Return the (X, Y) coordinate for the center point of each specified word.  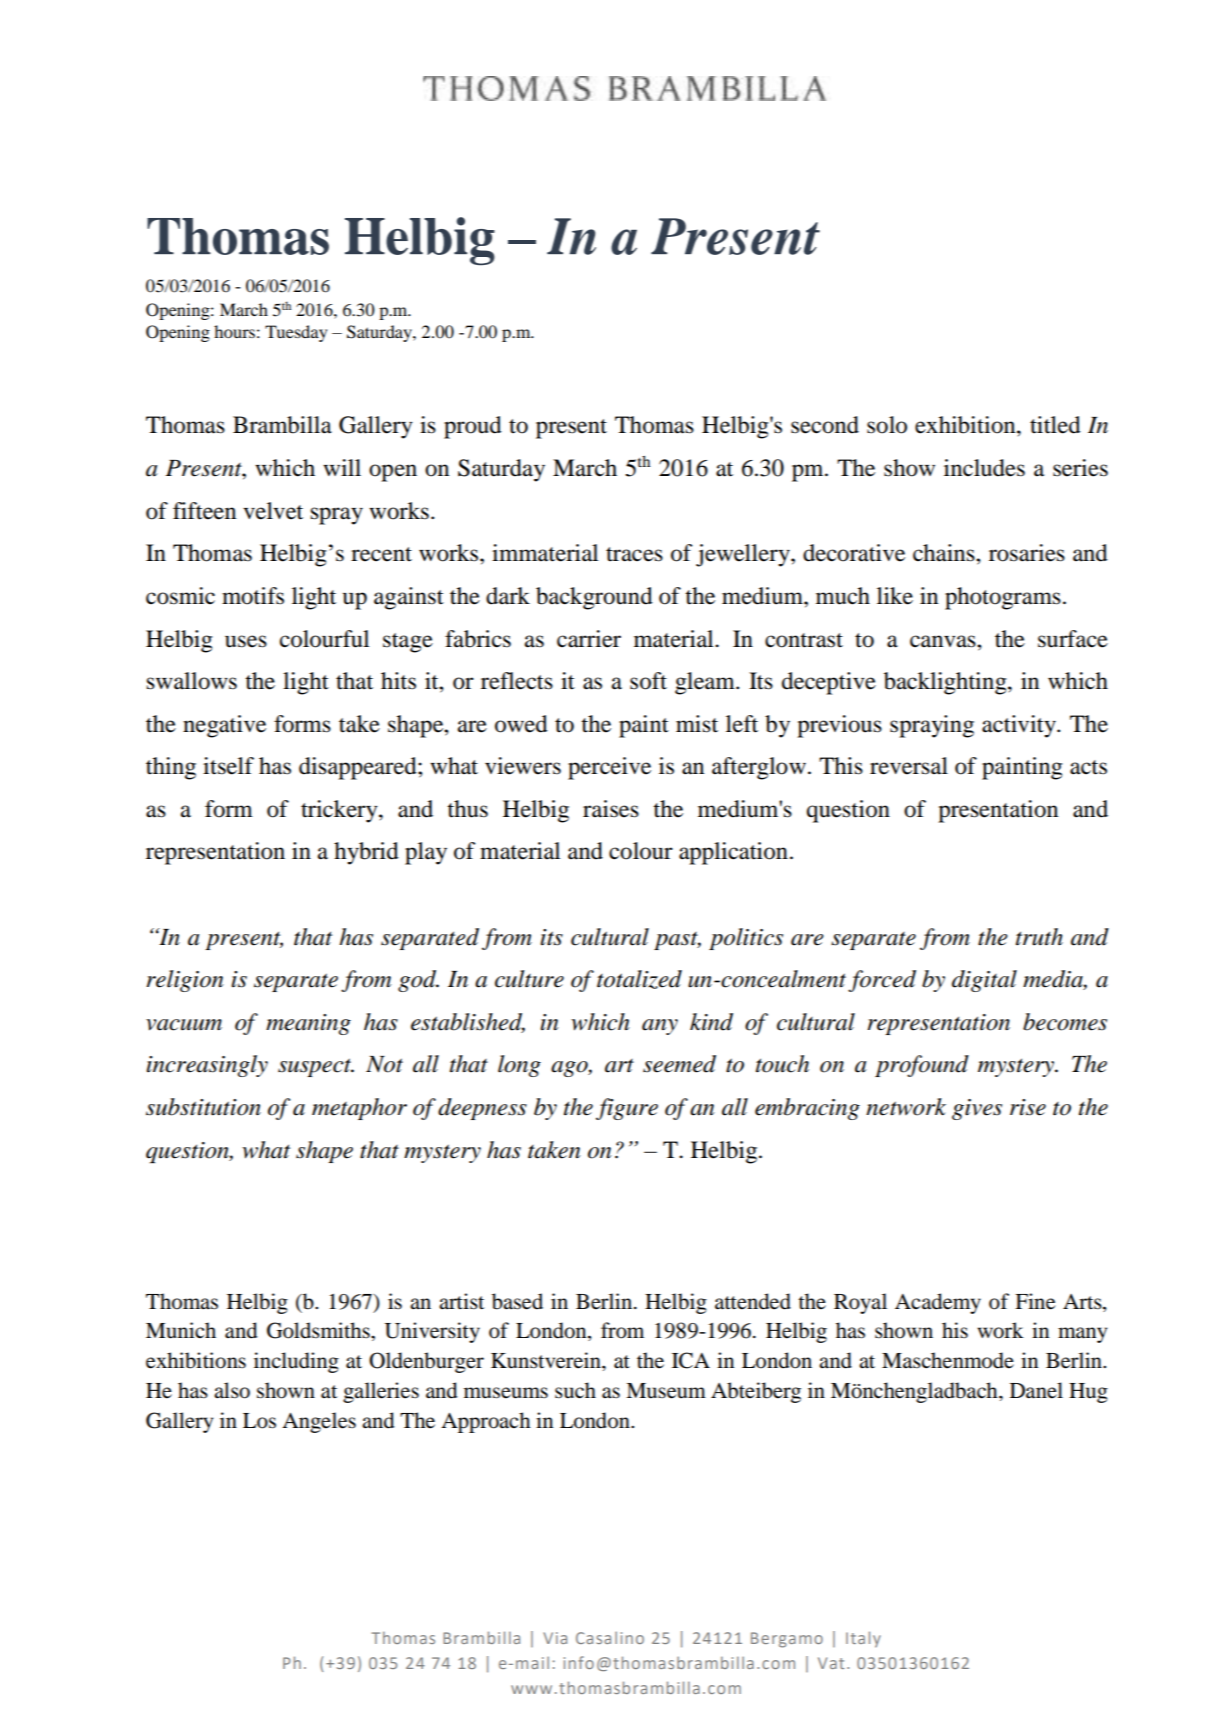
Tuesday (296, 333)
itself (228, 766)
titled (1055, 425)
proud (473, 427)
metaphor (359, 1109)
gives (977, 1109)
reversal (909, 766)
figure (627, 1109)
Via (555, 1638)
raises (611, 809)
